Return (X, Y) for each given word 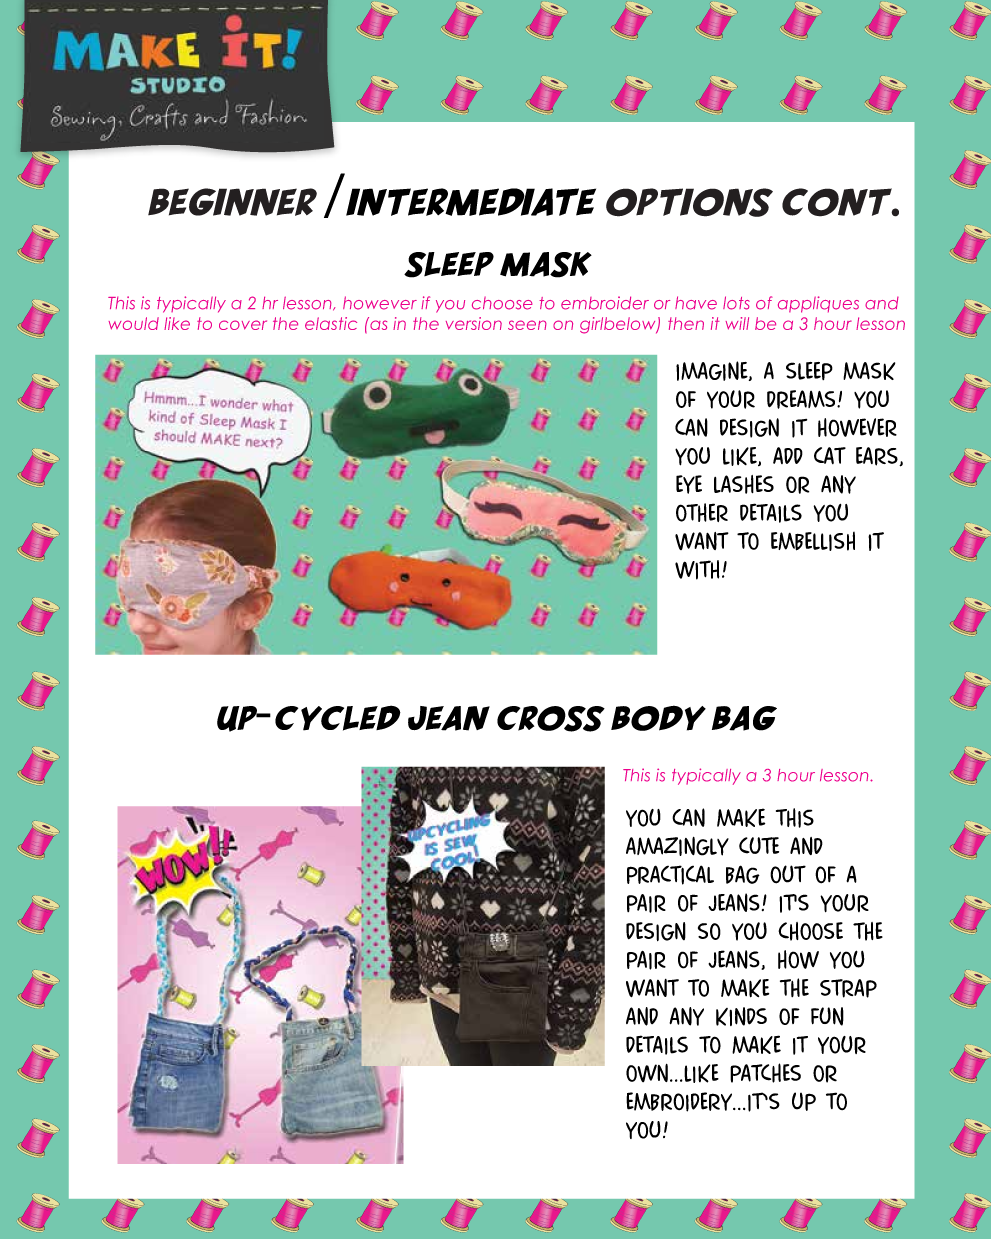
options (689, 202)
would (133, 323)
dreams (802, 399)
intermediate (471, 202)
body (658, 718)
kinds (741, 1016)
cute (759, 845)
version (474, 323)
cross (551, 719)
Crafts (159, 116)
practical (670, 875)
